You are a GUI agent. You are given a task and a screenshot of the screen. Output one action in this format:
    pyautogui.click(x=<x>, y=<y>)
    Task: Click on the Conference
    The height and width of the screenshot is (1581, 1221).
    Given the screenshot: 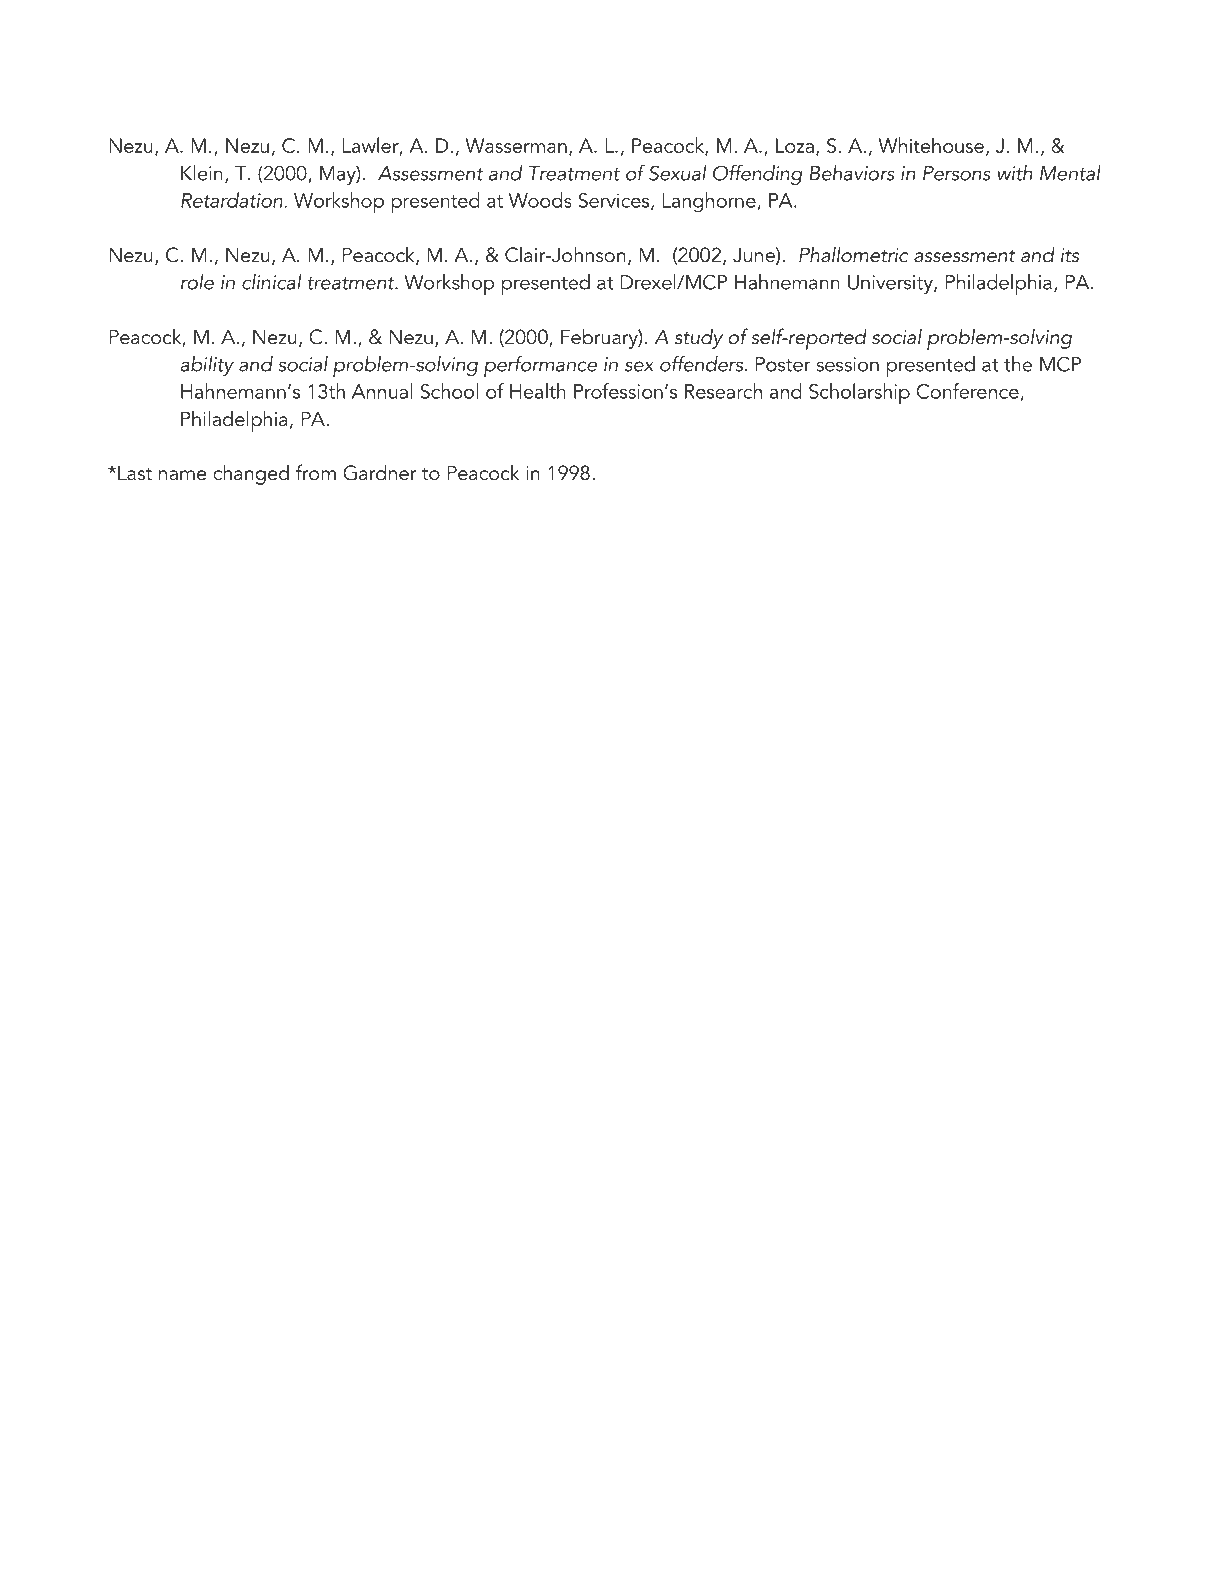 What is the action you would take?
    pyautogui.click(x=968, y=392)
